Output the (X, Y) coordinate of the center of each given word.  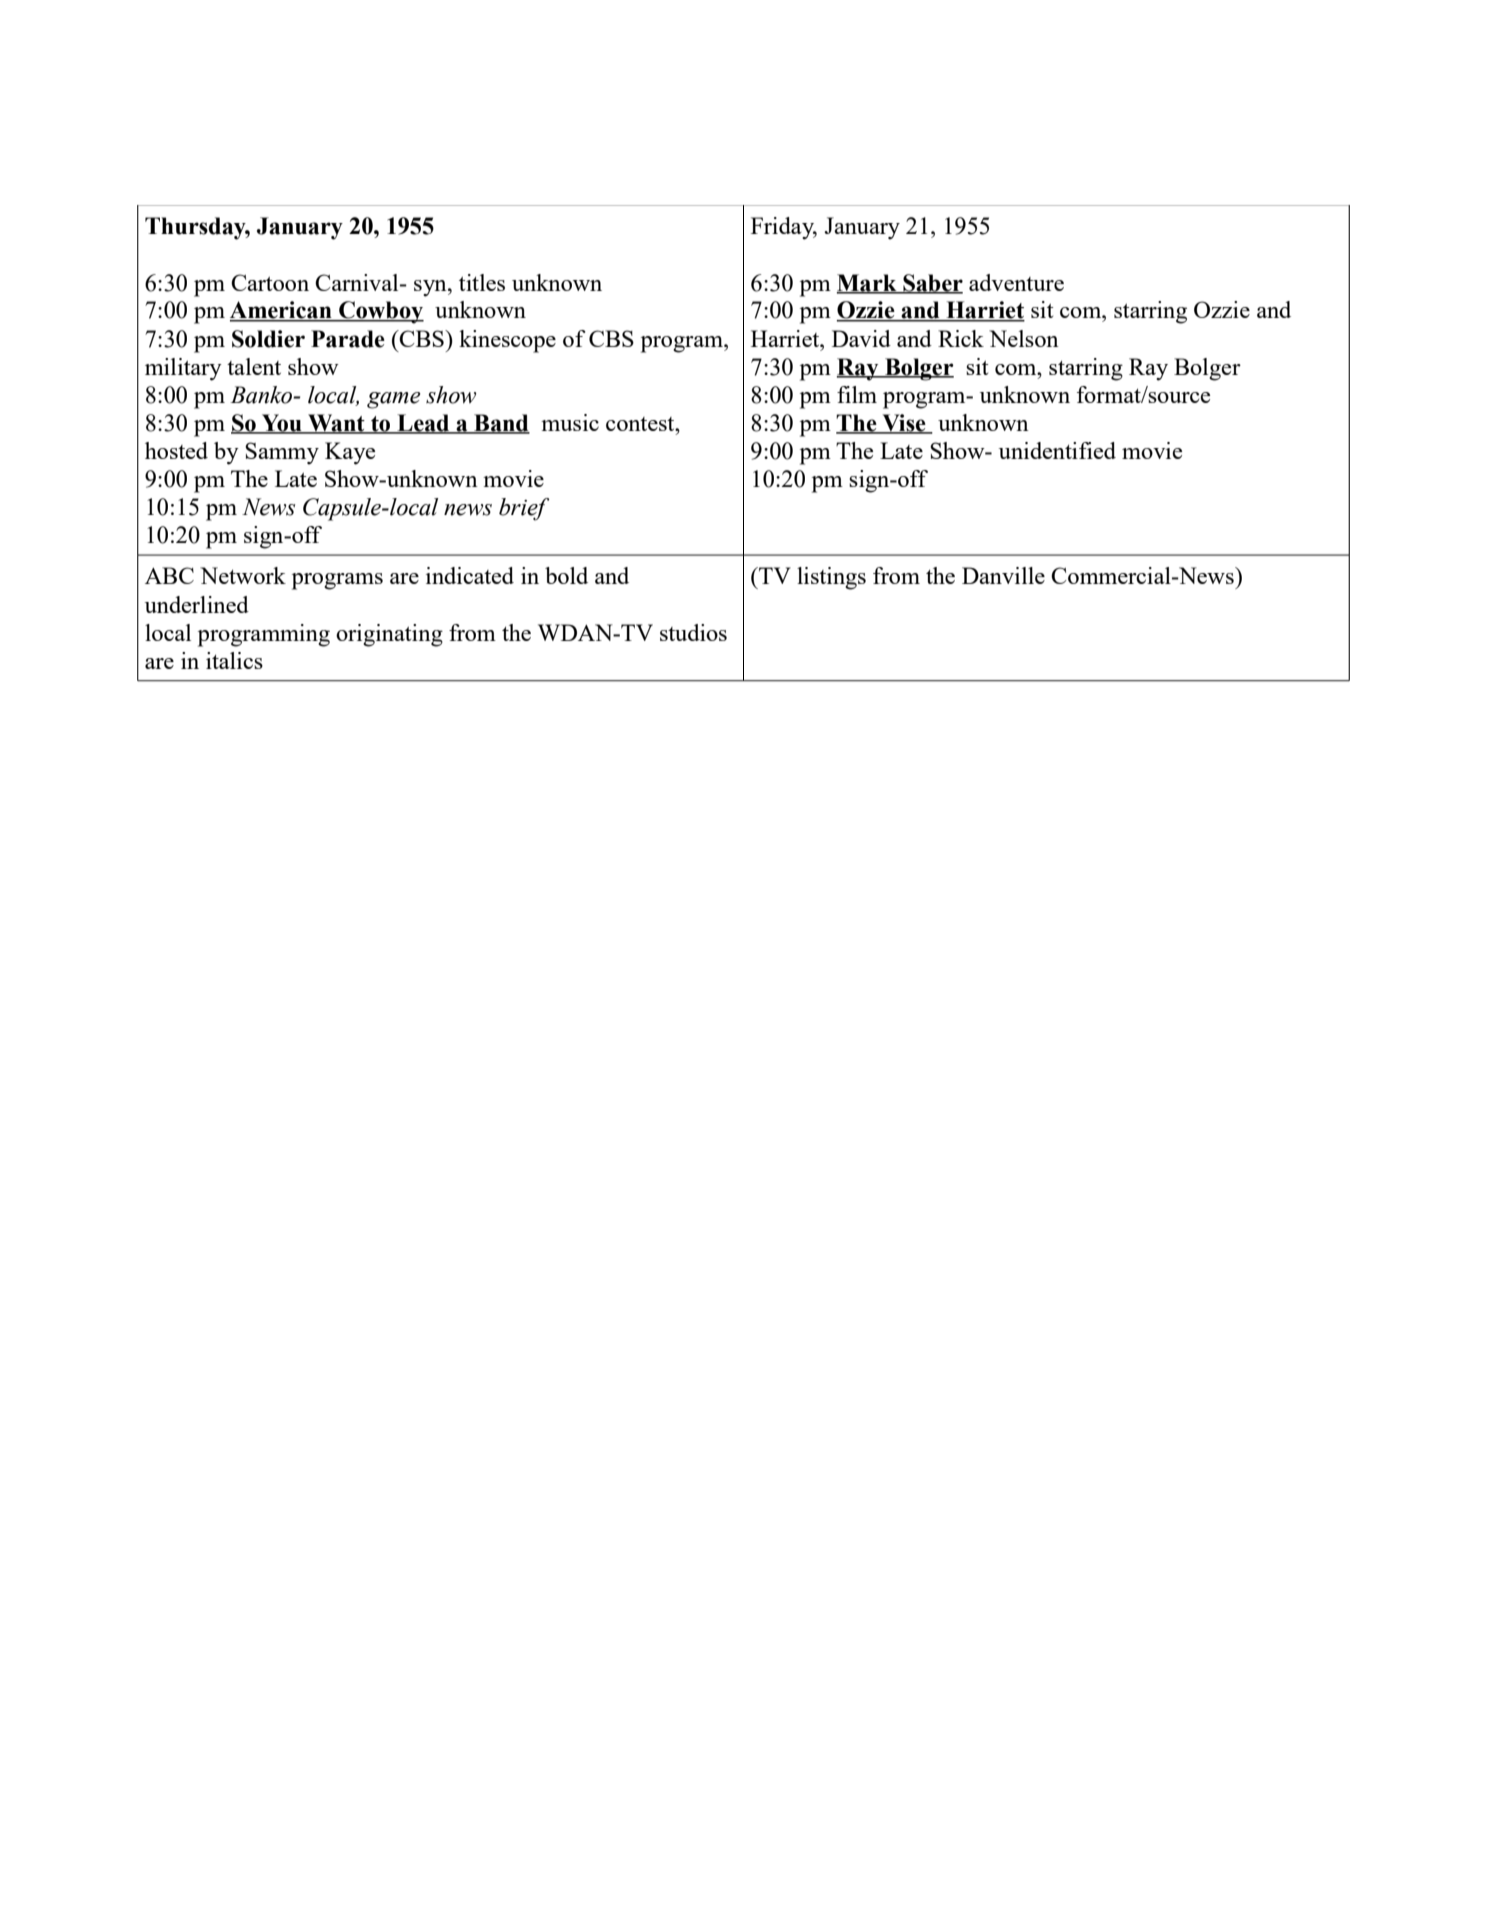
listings (831, 578)
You (282, 423)
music (570, 422)
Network (243, 575)
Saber (932, 283)
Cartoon (270, 282)
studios (693, 632)
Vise (904, 424)
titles (482, 282)
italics (234, 660)
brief (524, 509)
